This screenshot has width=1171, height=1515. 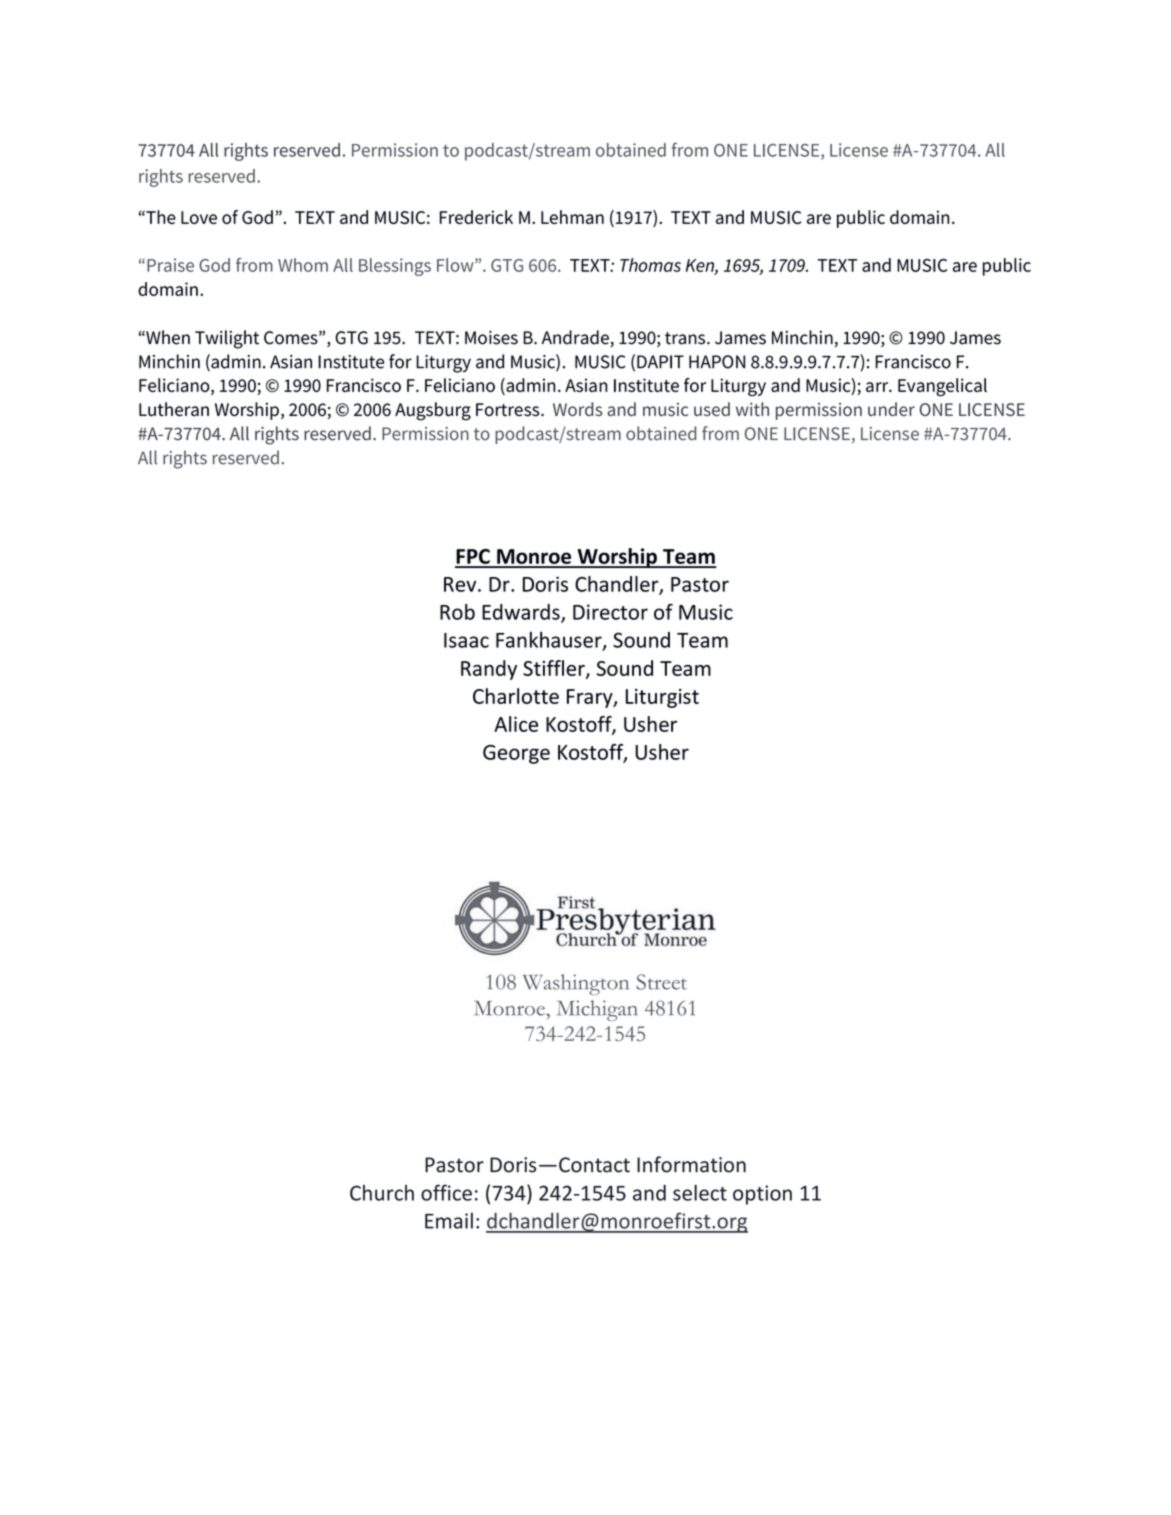 What do you see at coordinates (662, 698) in the screenshot?
I see `Liturgist` at bounding box center [662, 698].
